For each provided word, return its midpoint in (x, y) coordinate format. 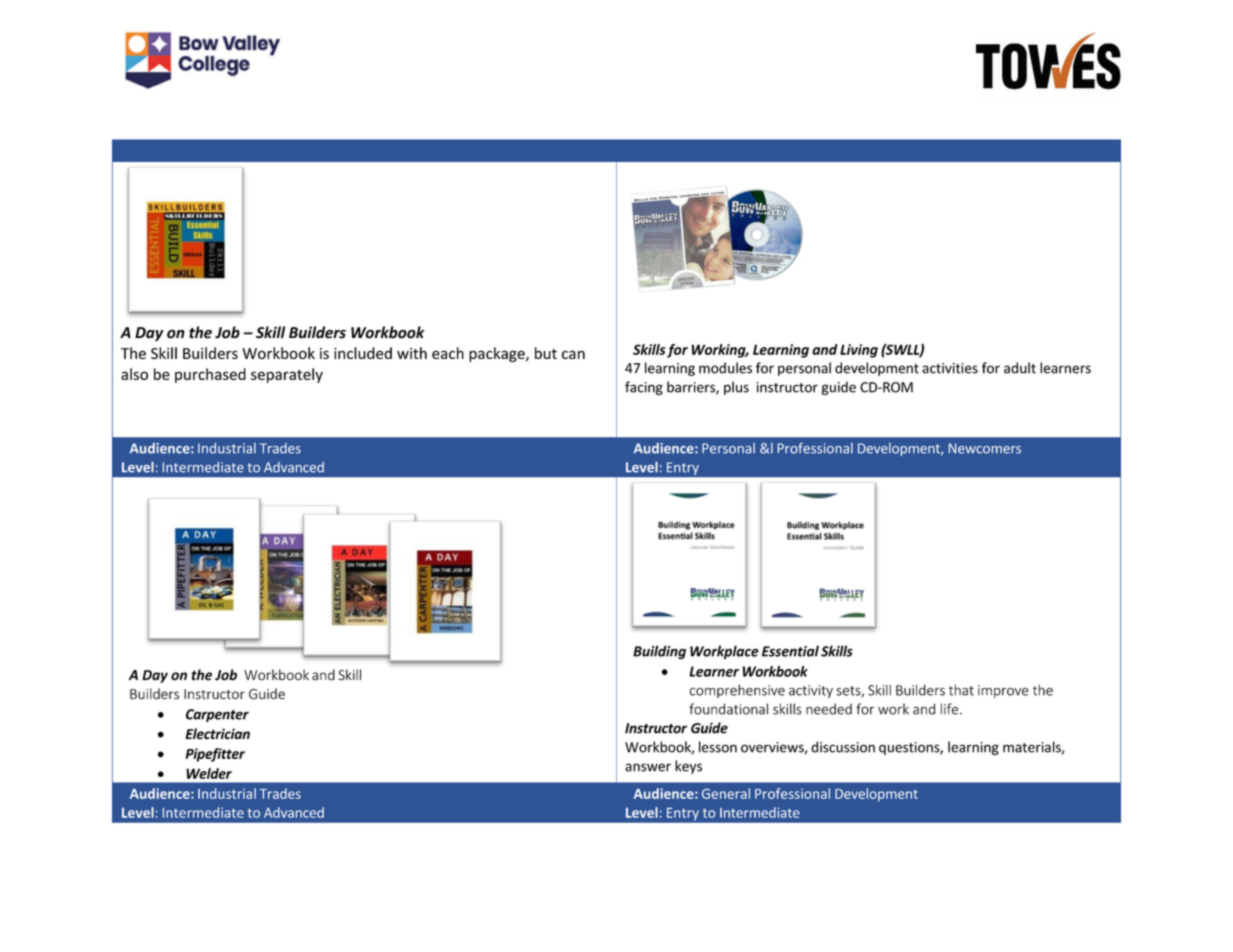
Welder (209, 773)
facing (644, 388)
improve (1003, 691)
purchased (210, 375)
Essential (790, 651)
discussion (843, 747)
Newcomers (985, 448)
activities (950, 368)
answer (648, 767)
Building (659, 652)
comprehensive (737, 691)
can (573, 354)
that (961, 690)
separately (287, 375)
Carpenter (217, 715)
